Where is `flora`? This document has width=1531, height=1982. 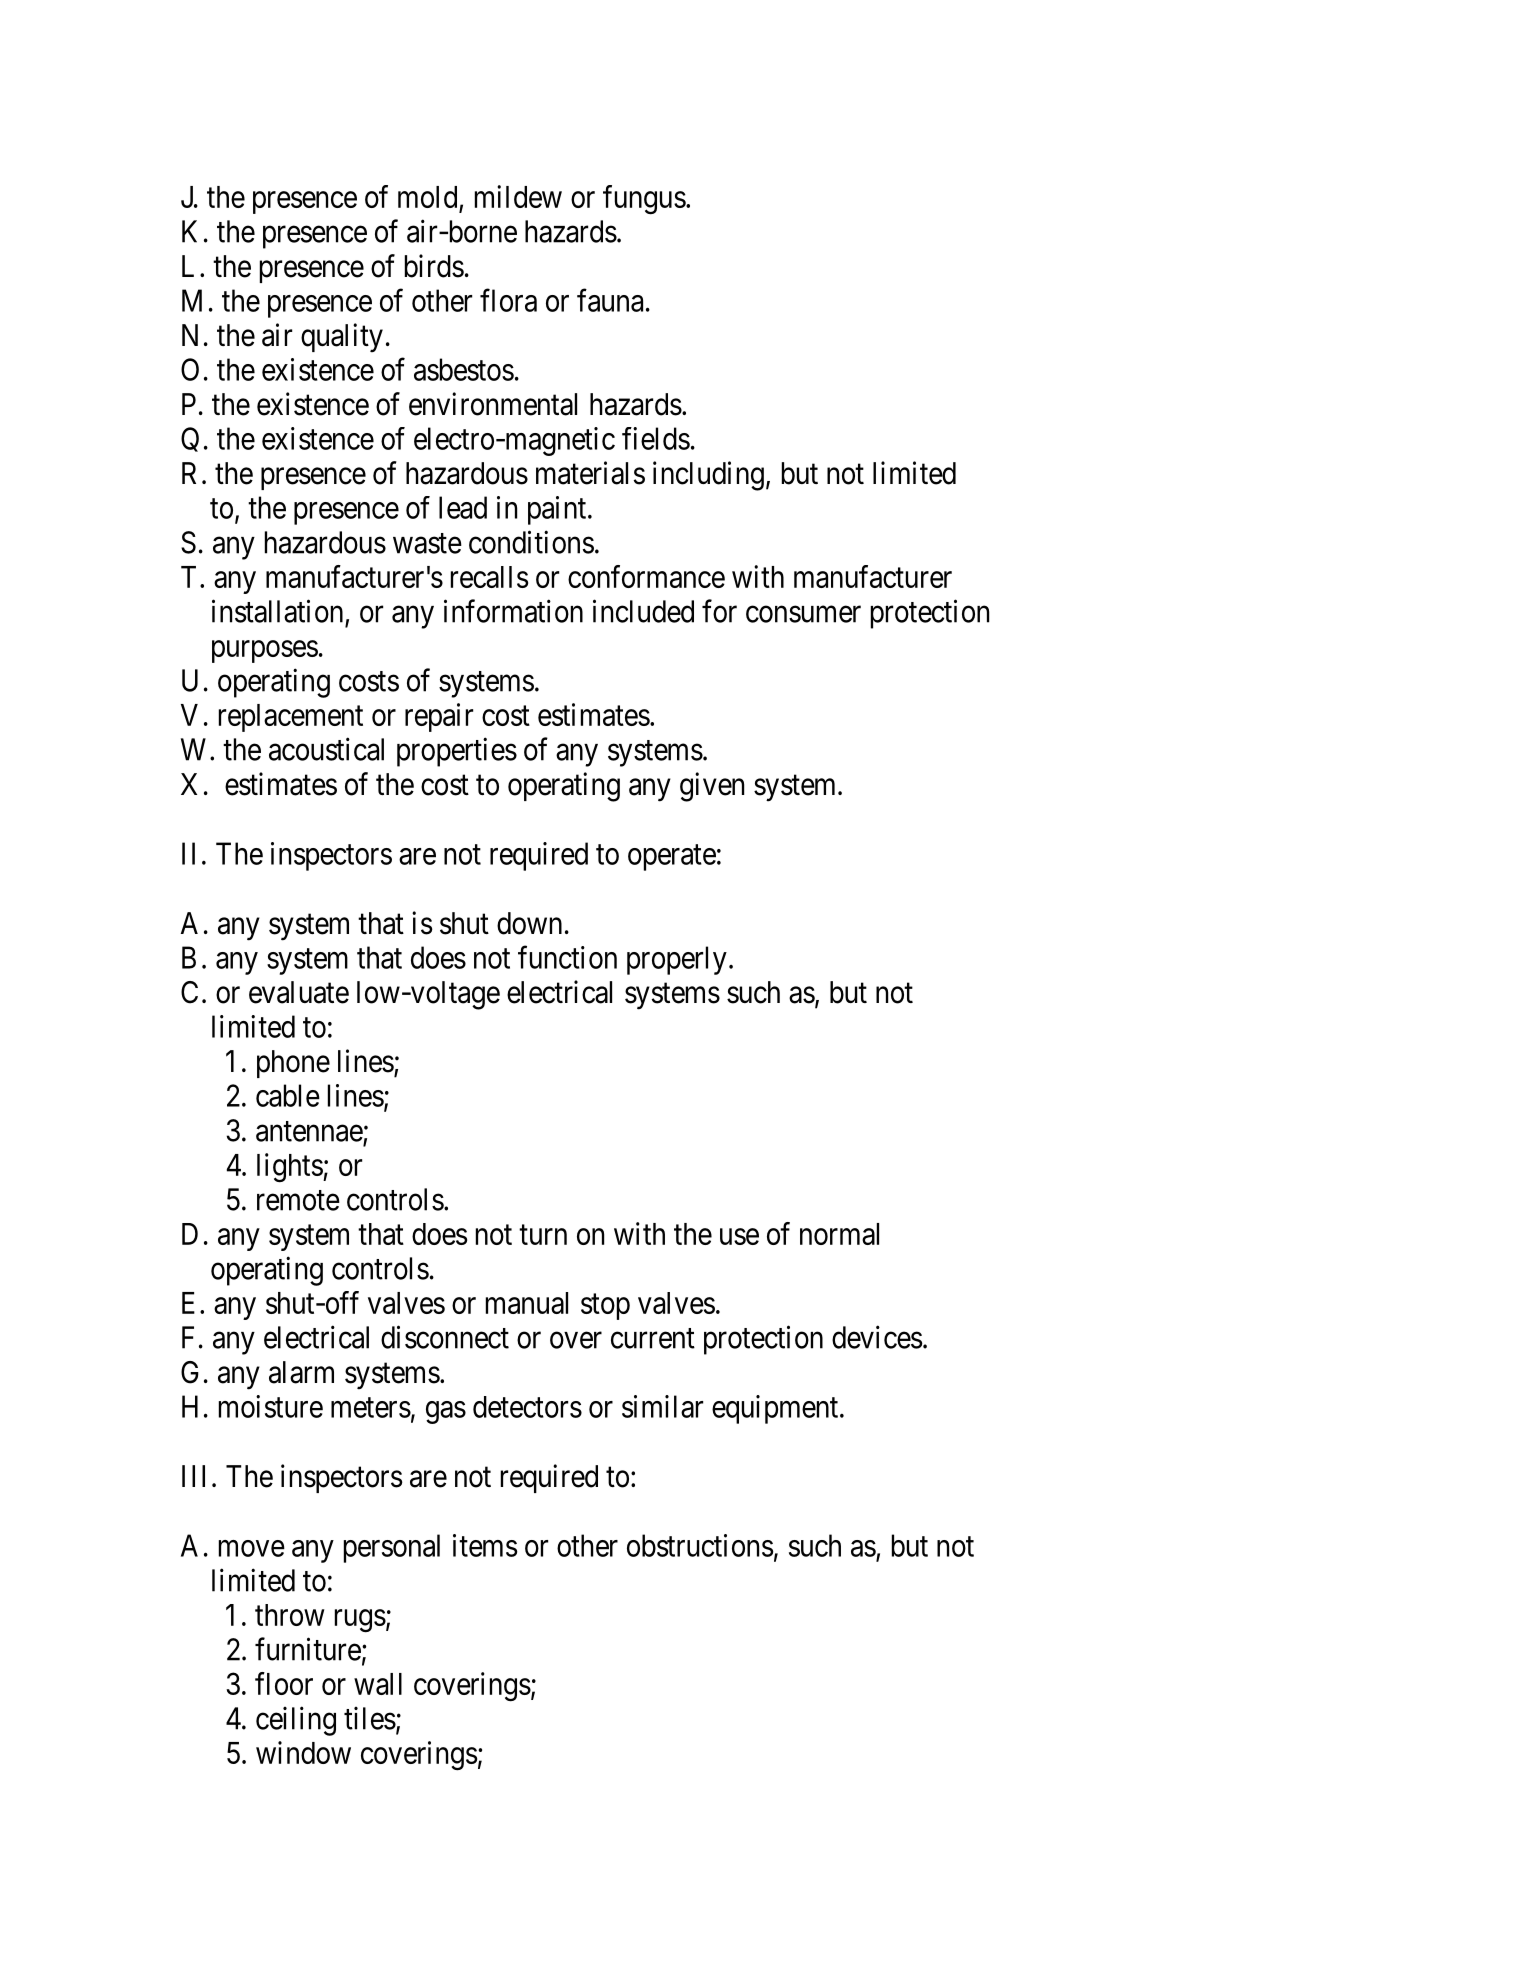 flora is located at coordinates (508, 300).
